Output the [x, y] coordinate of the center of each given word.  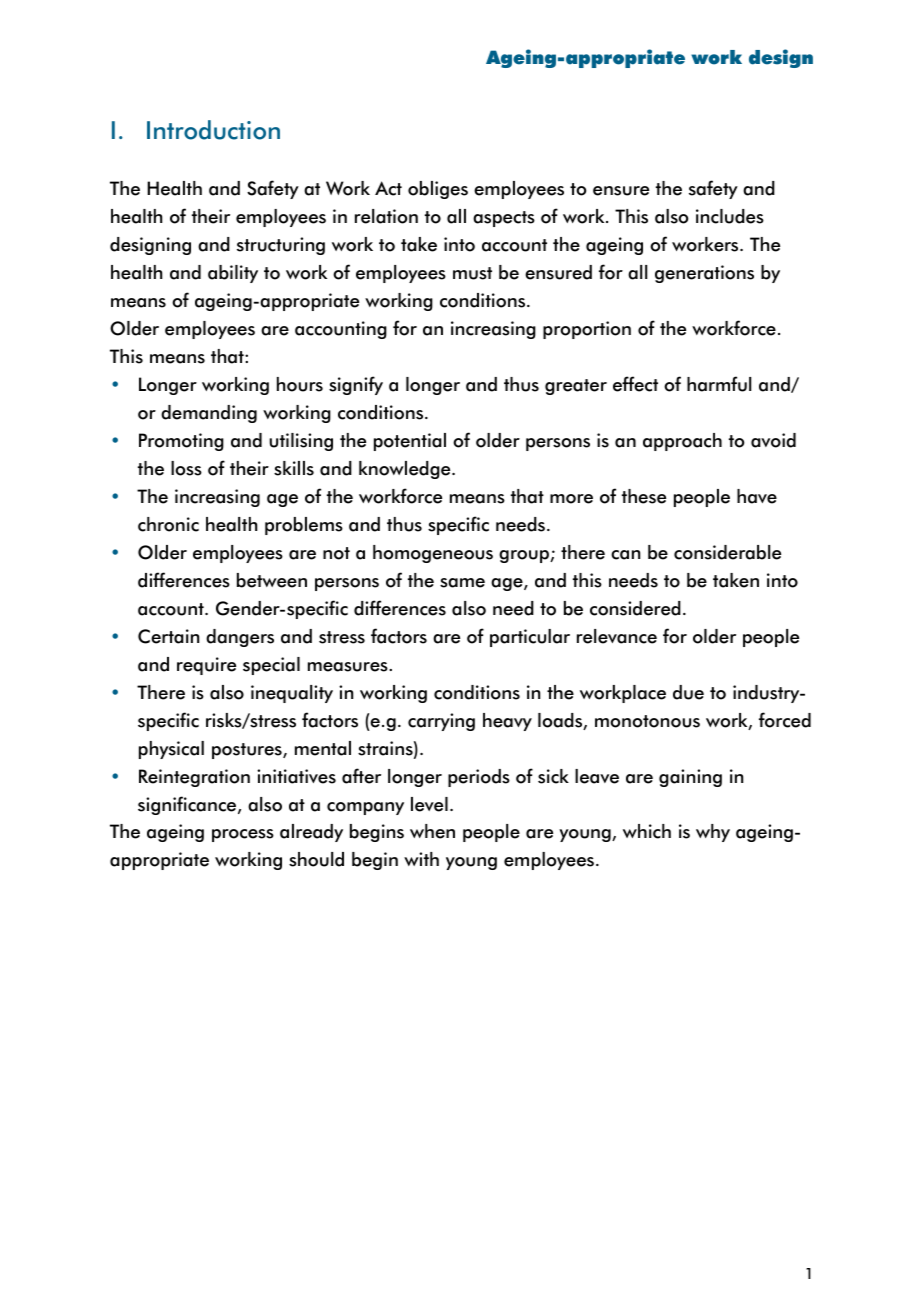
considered [635, 608]
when [432, 831]
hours [300, 384]
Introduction [213, 130]
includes [730, 216]
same [462, 583]
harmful [719, 384]
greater [576, 387]
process [243, 835]
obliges [438, 190]
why [713, 833]
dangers [240, 638]
